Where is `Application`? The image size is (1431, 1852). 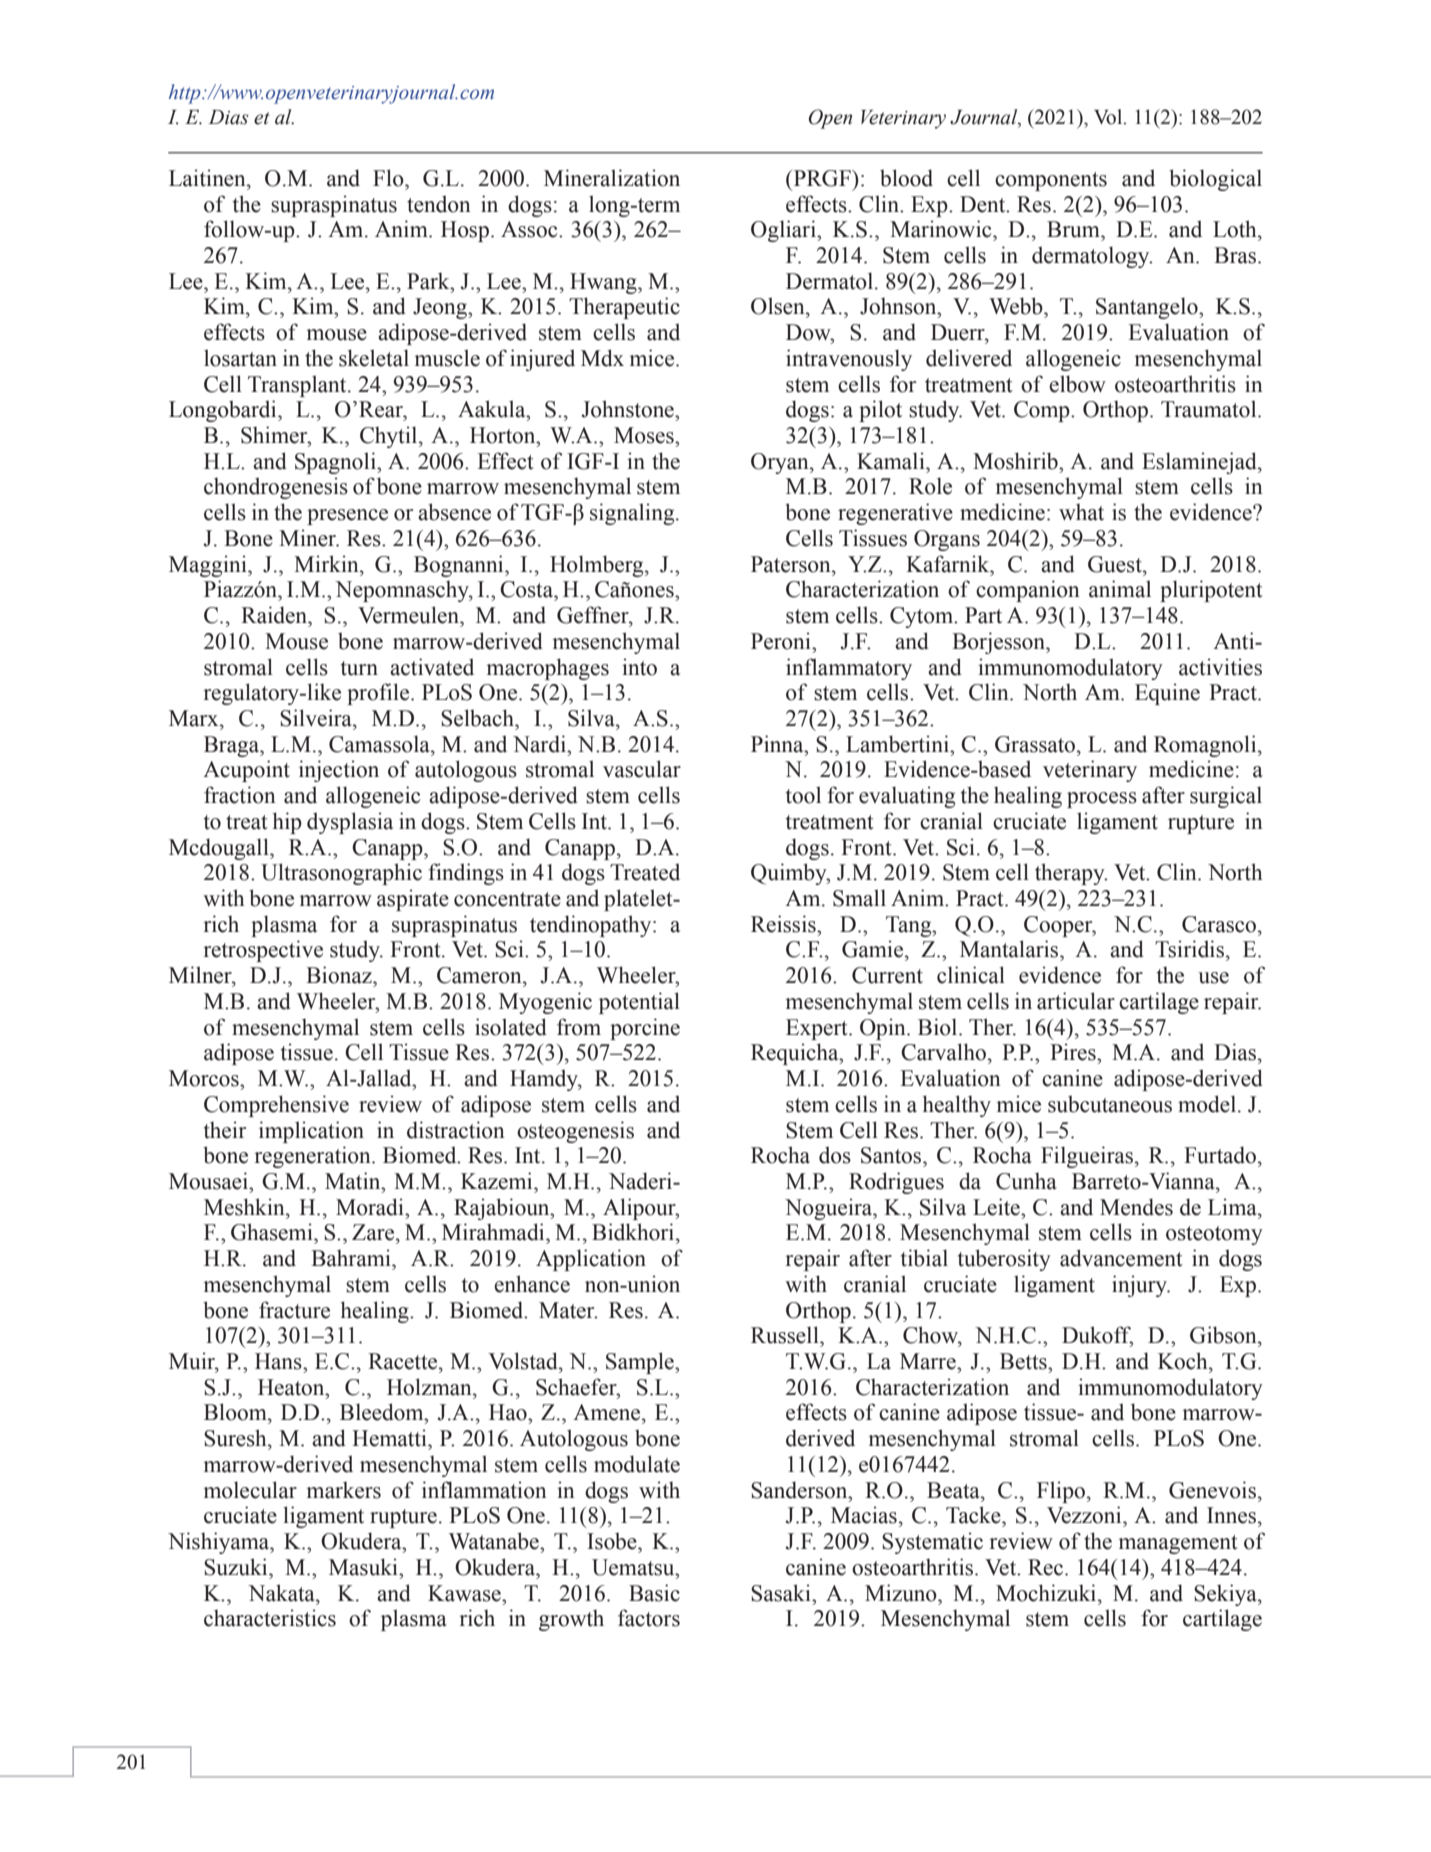 Application is located at coordinates (591, 1260).
